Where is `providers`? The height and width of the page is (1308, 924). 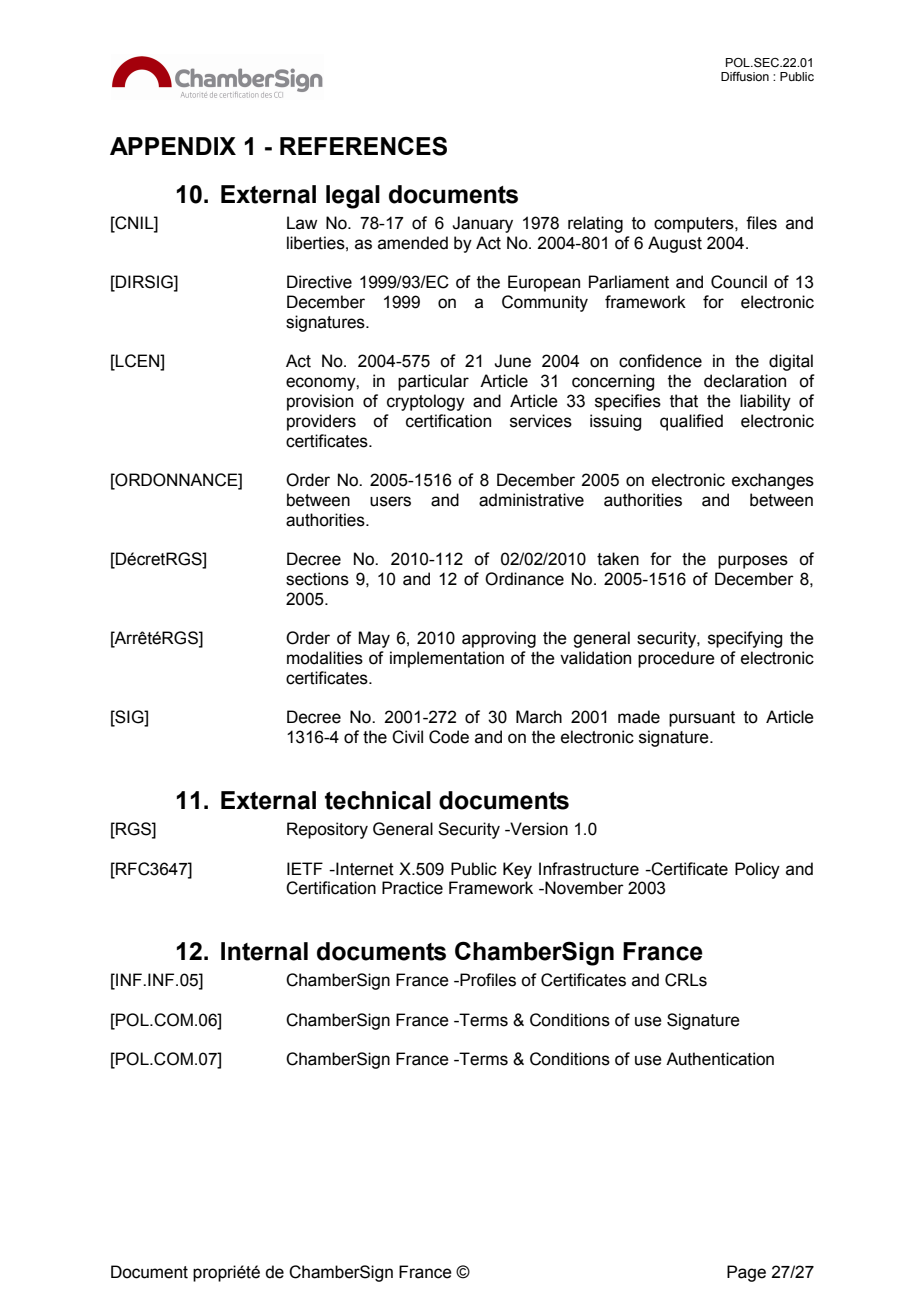 providers is located at coordinates (321, 422).
